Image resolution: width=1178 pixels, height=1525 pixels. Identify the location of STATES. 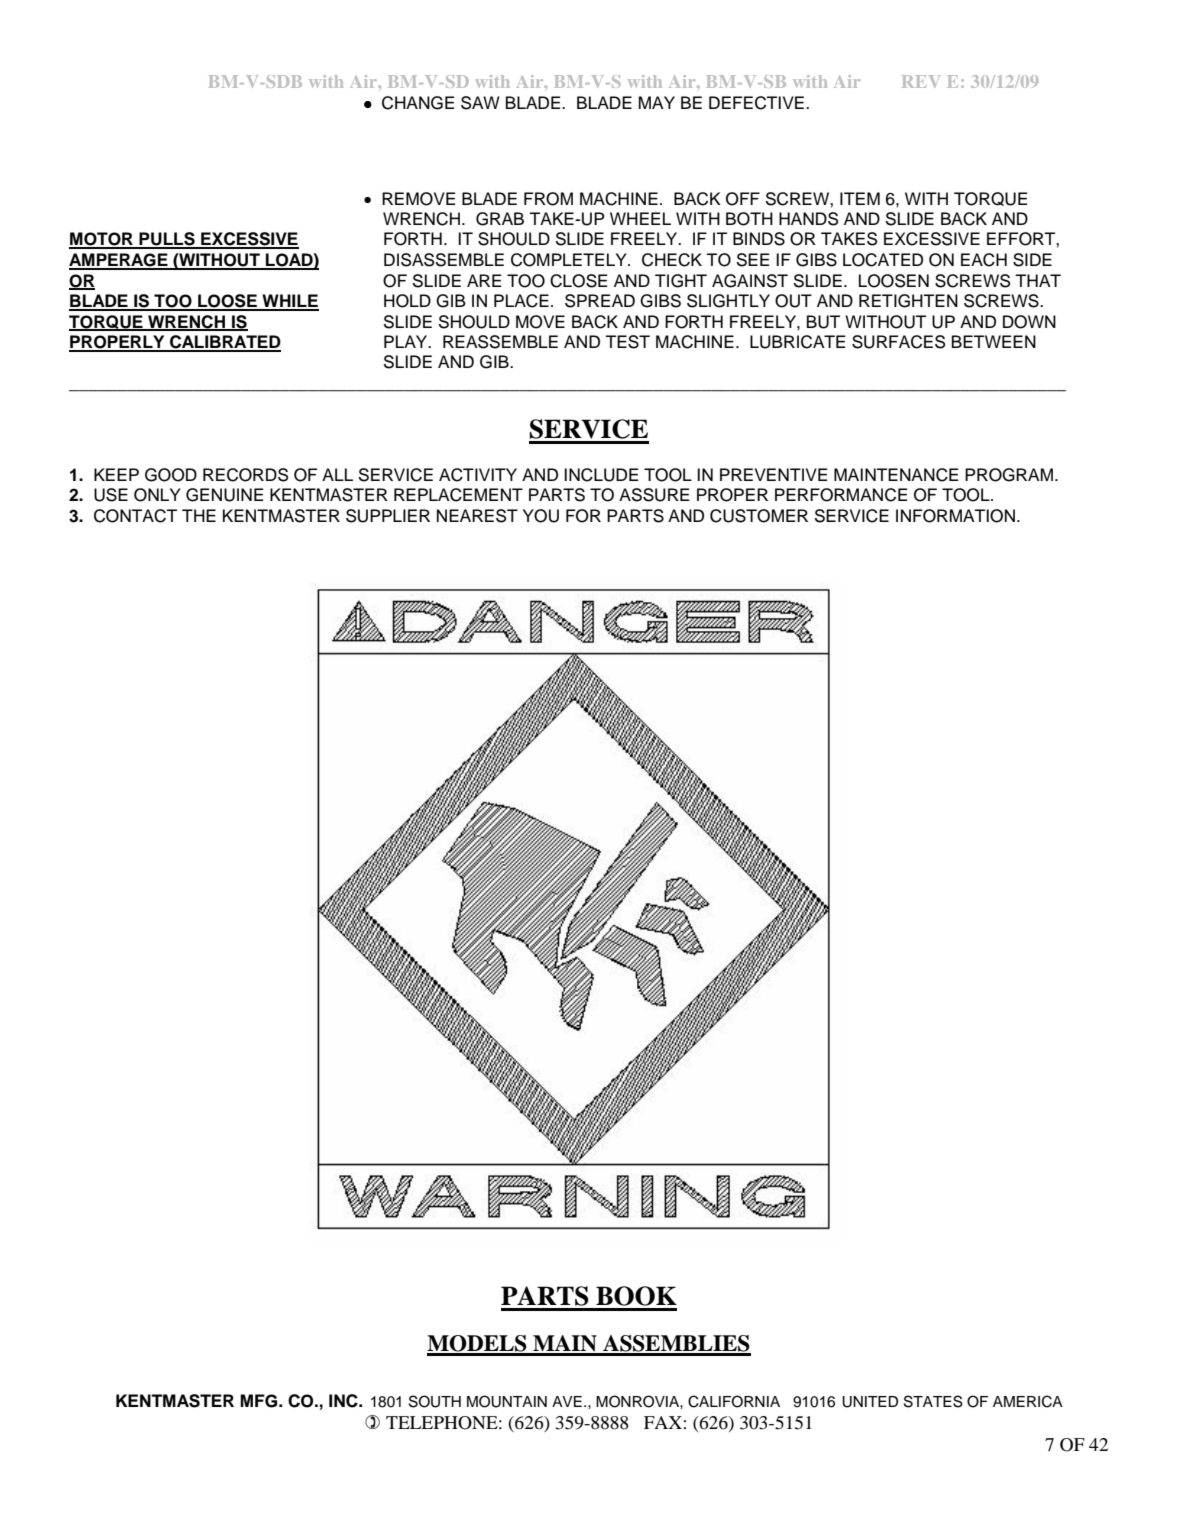
(933, 1401).
